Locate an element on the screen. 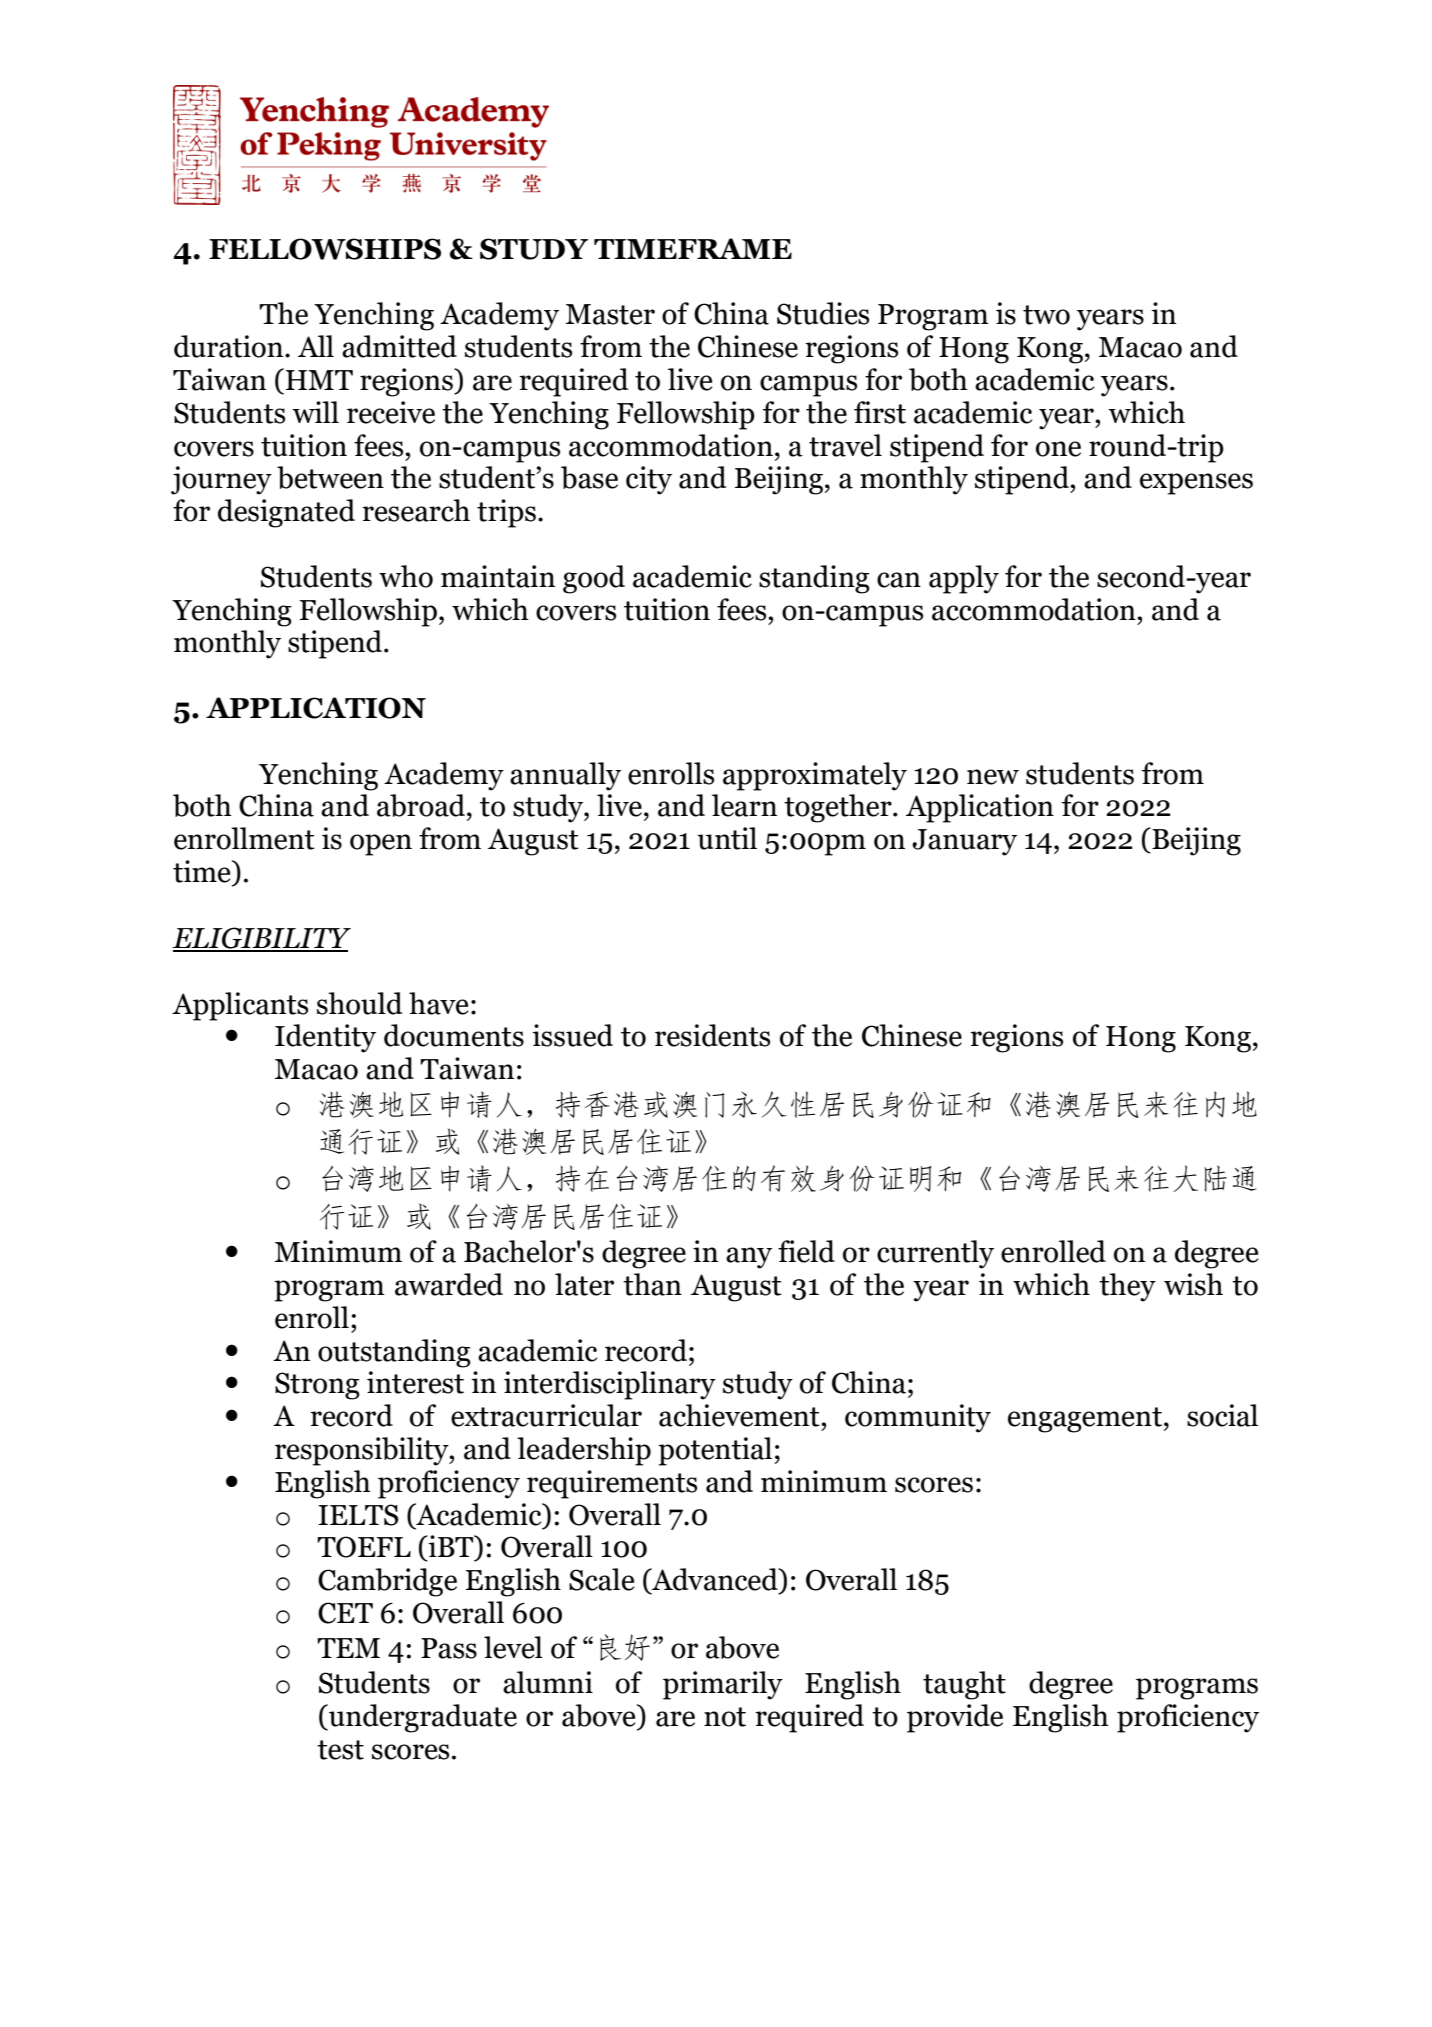 Image resolution: width=1432 pixels, height=2027 pixels. HMT is located at coordinates (319, 380).
